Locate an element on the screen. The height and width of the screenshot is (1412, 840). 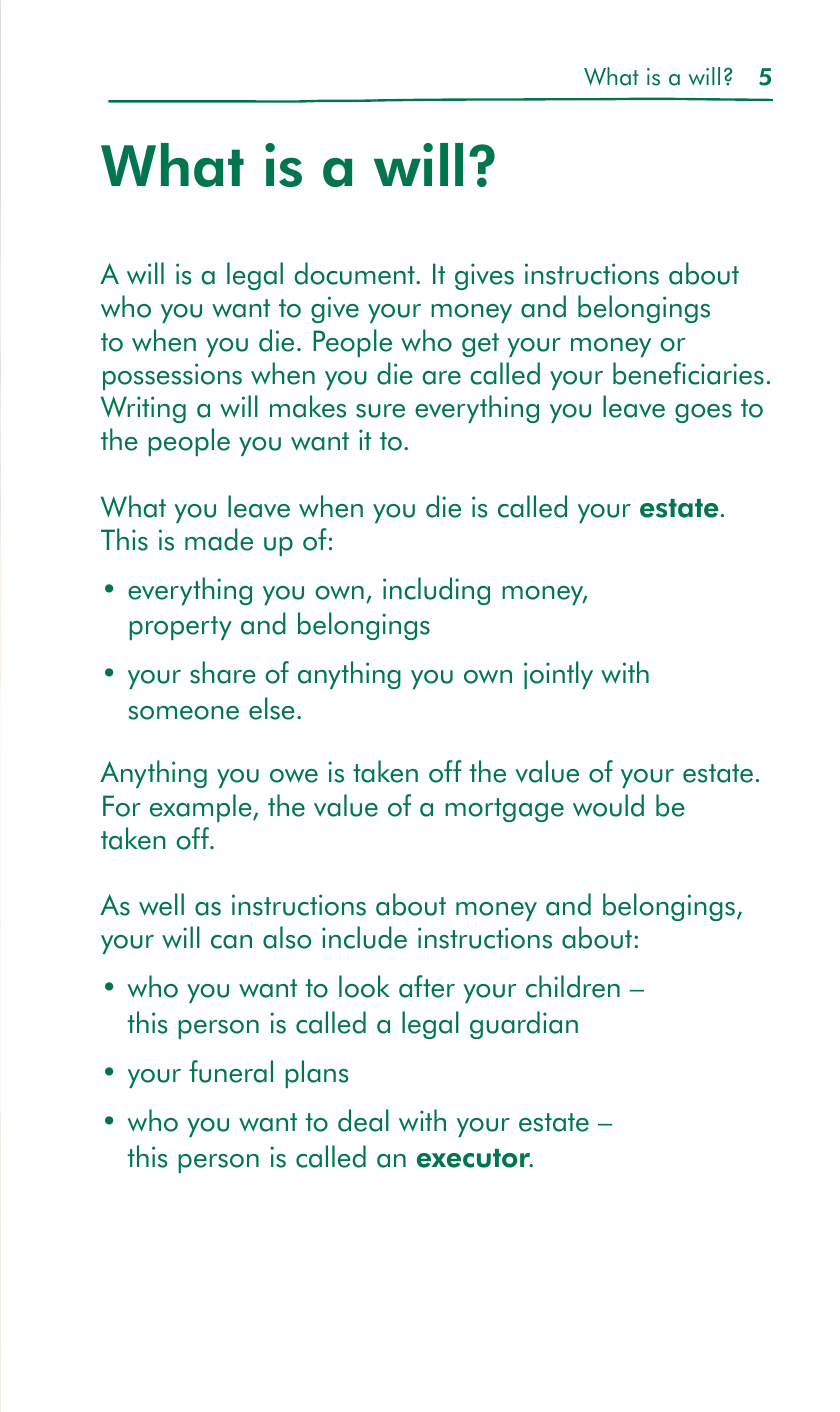
someone is located at coordinates (184, 713).
